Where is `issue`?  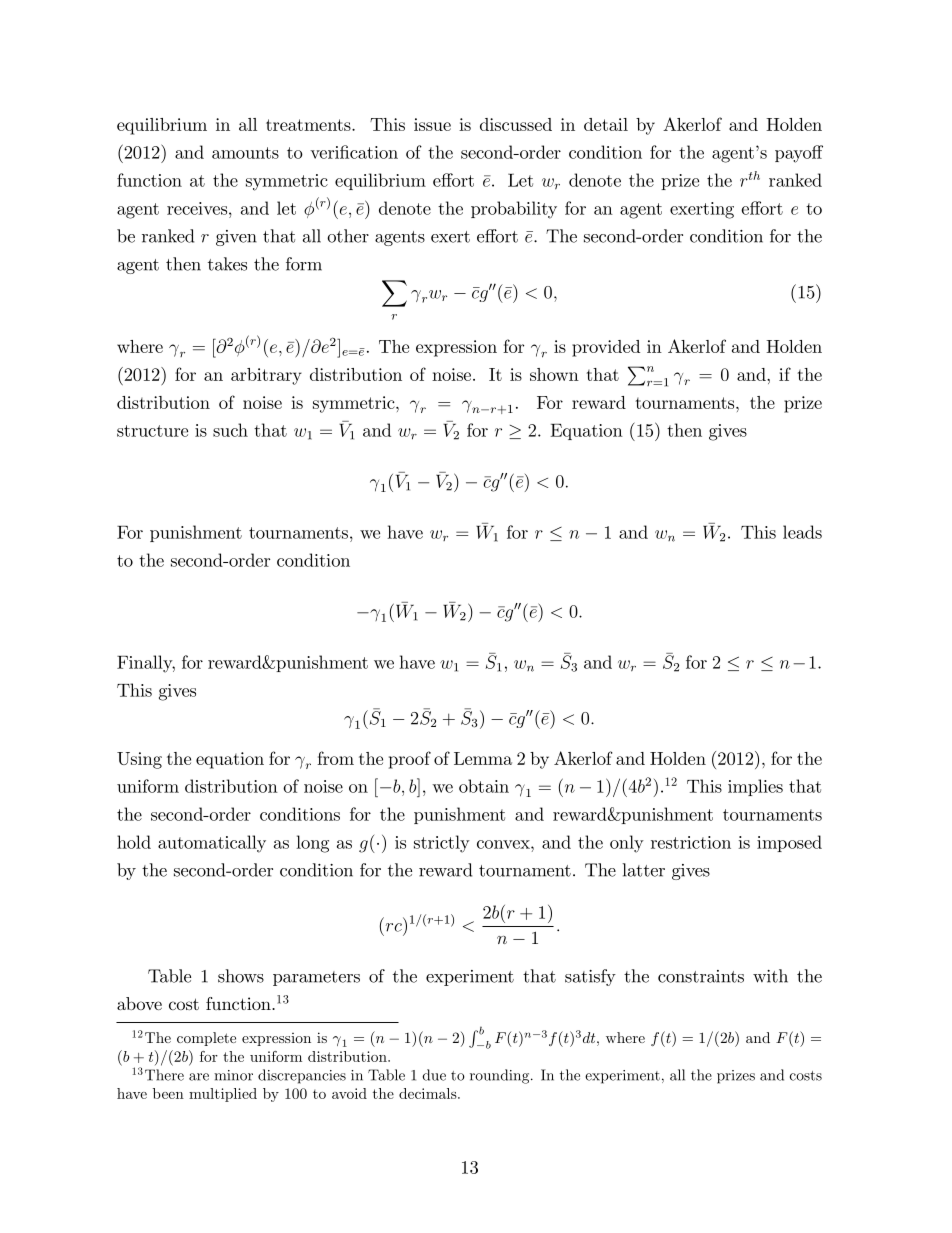 issue is located at coordinates (432, 124).
